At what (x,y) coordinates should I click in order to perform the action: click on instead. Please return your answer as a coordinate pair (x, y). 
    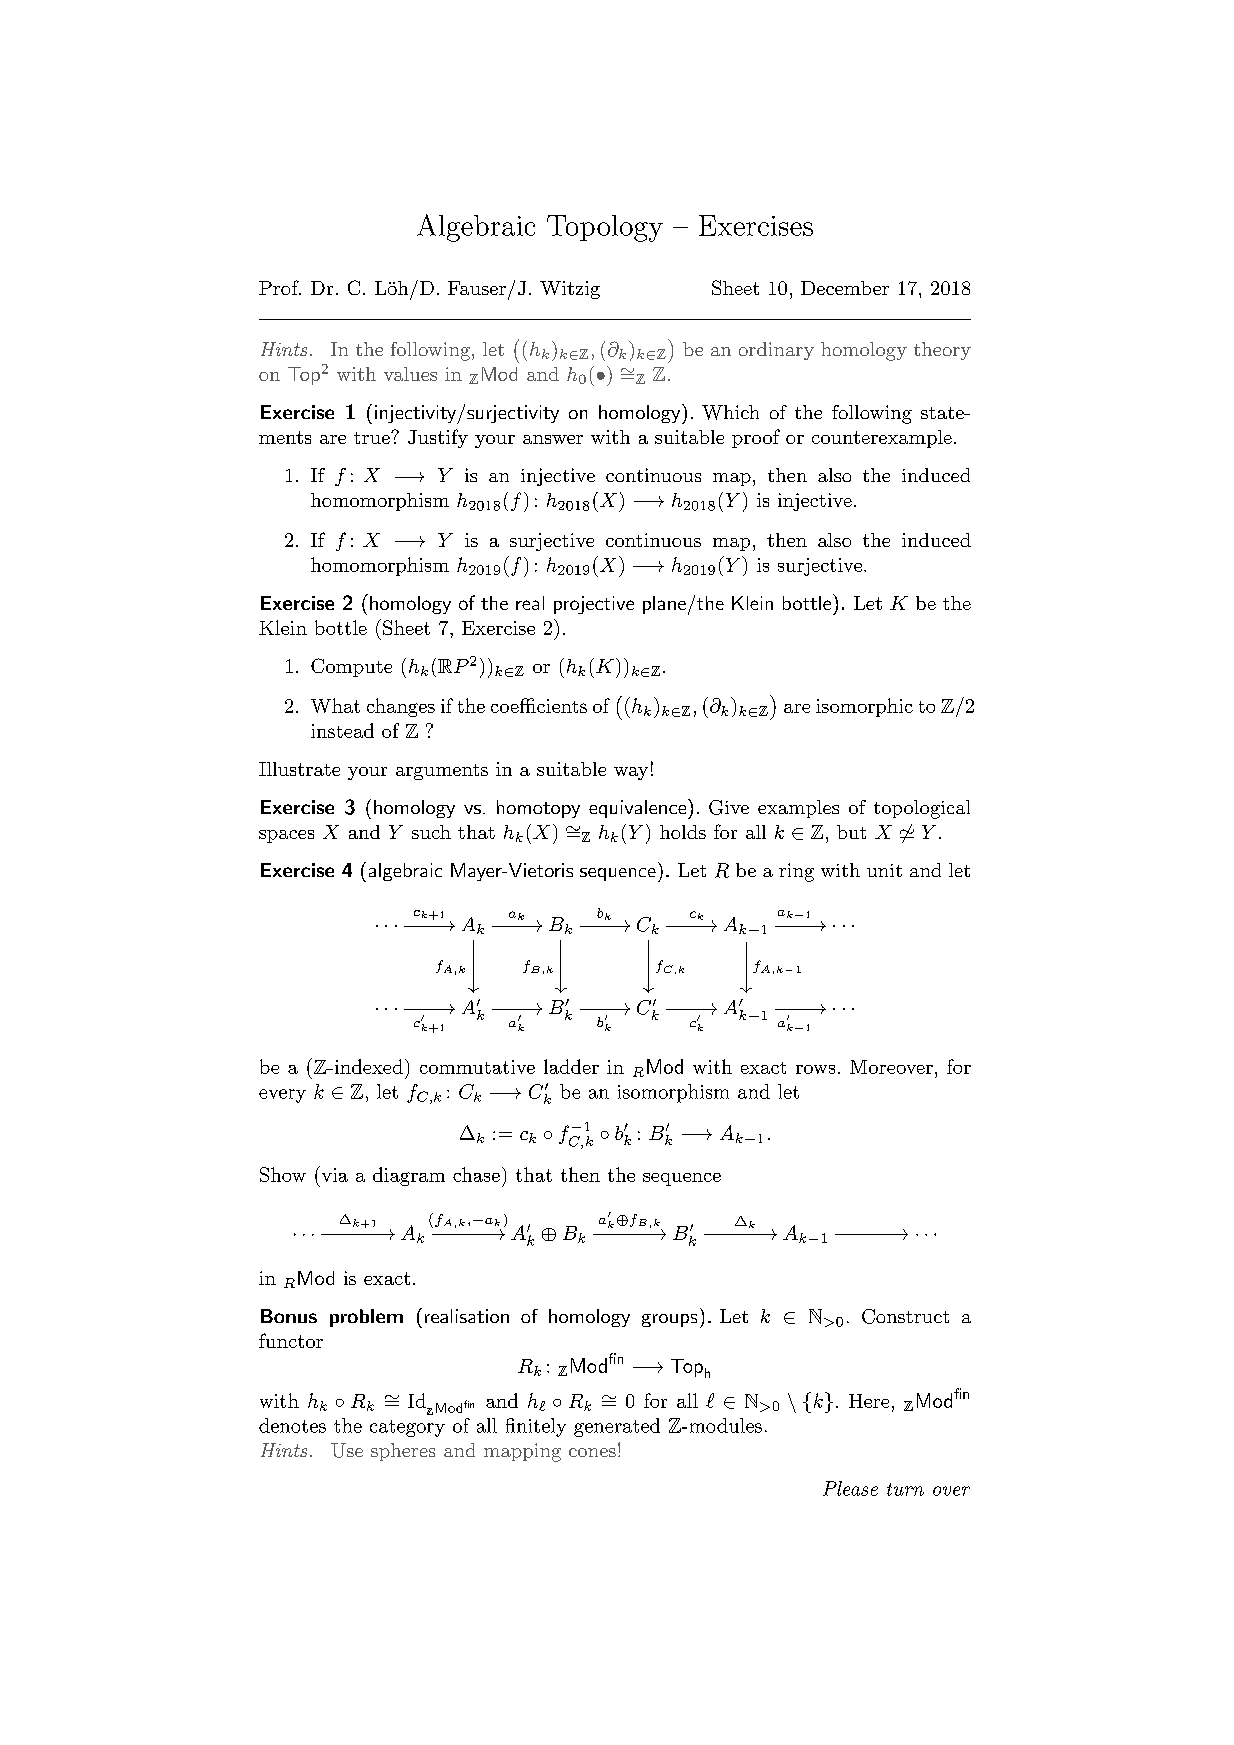
    Looking at the image, I should click on (342, 730).
